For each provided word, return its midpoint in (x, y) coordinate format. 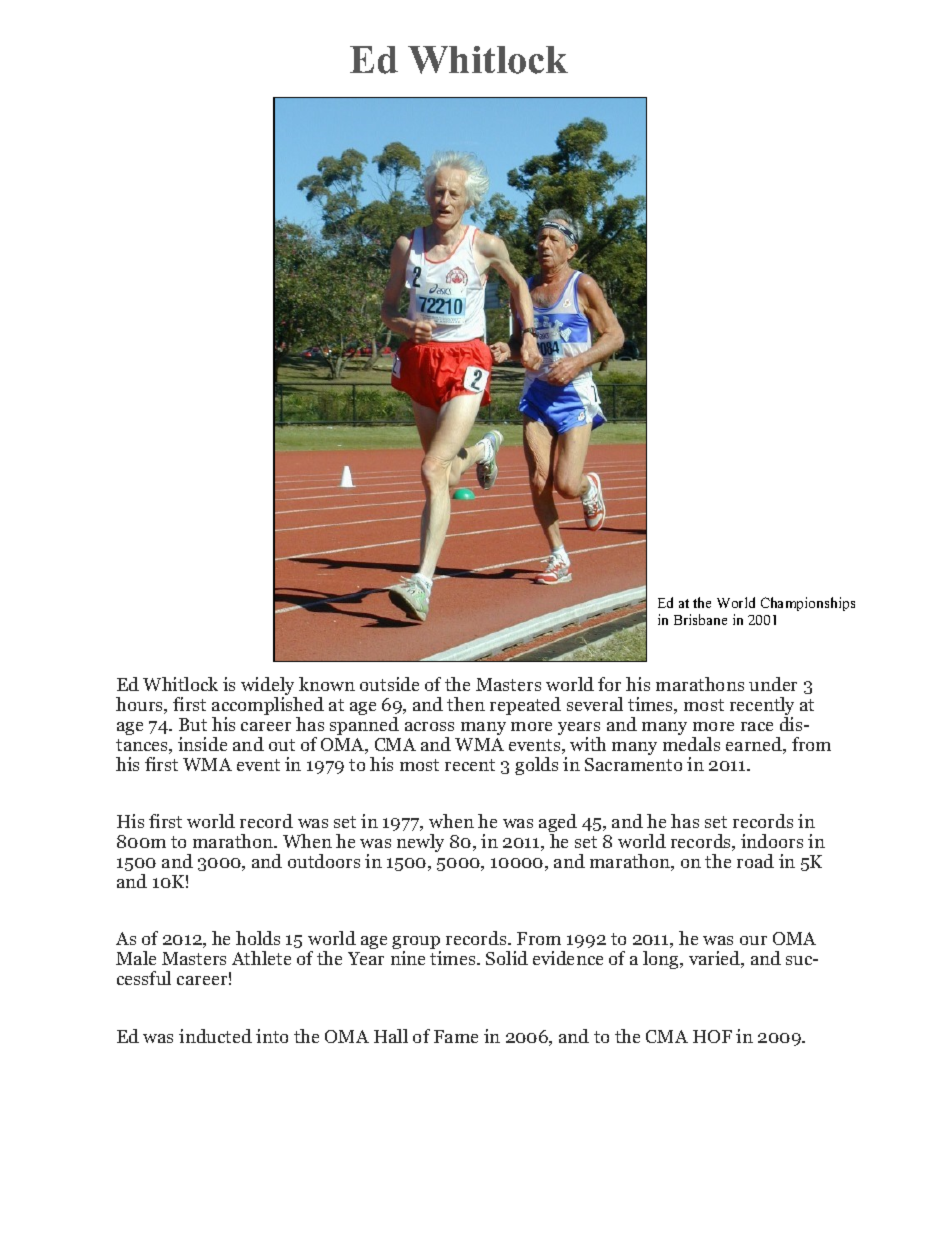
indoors (772, 841)
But (193, 724)
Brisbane (700, 619)
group (416, 944)
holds (258, 938)
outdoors (324, 861)
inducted (215, 1036)
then (466, 704)
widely (269, 687)
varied (716, 959)
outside (389, 684)
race (757, 726)
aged (558, 824)
